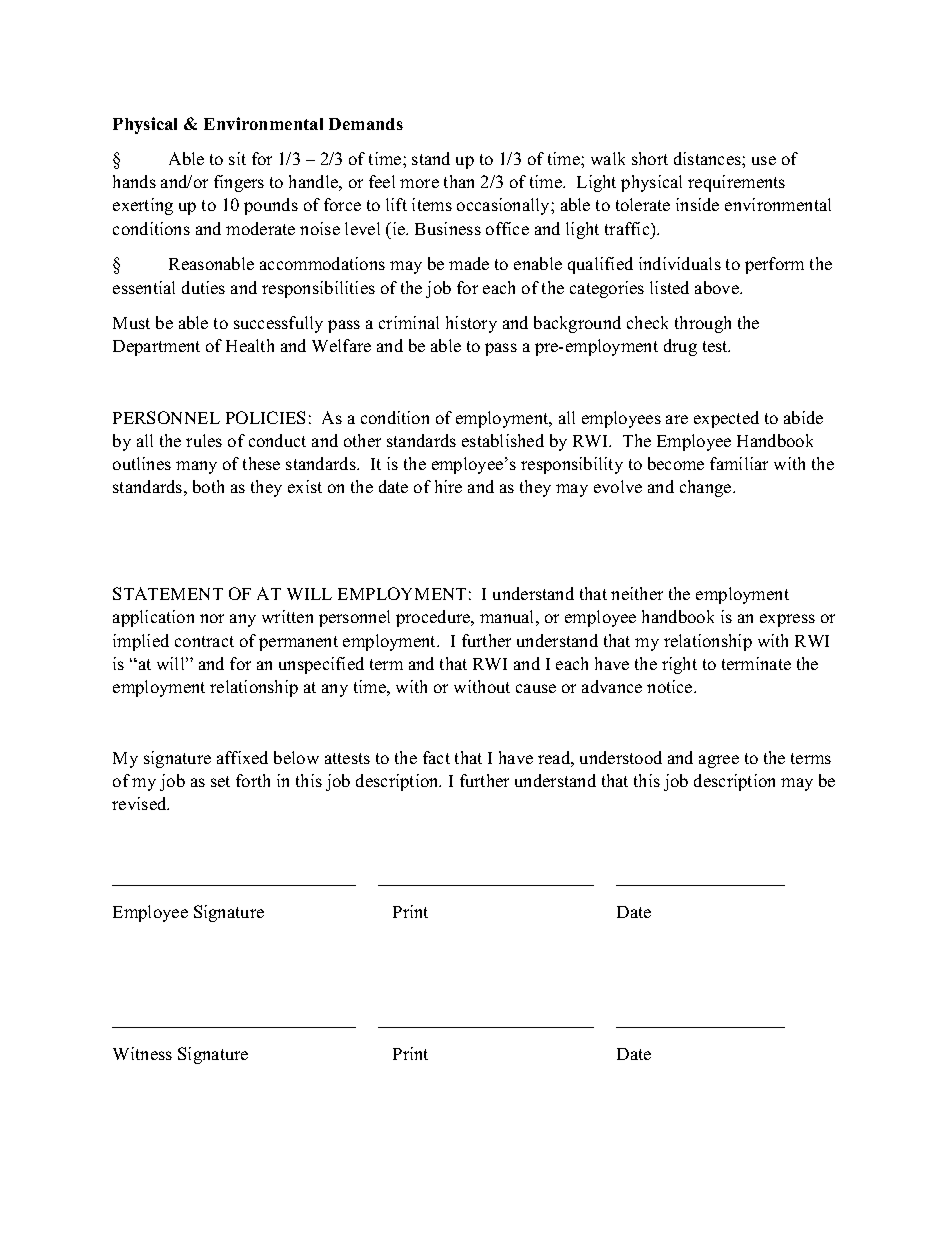  What do you see at coordinates (739, 463) in the screenshot?
I see `familiar` at bounding box center [739, 463].
